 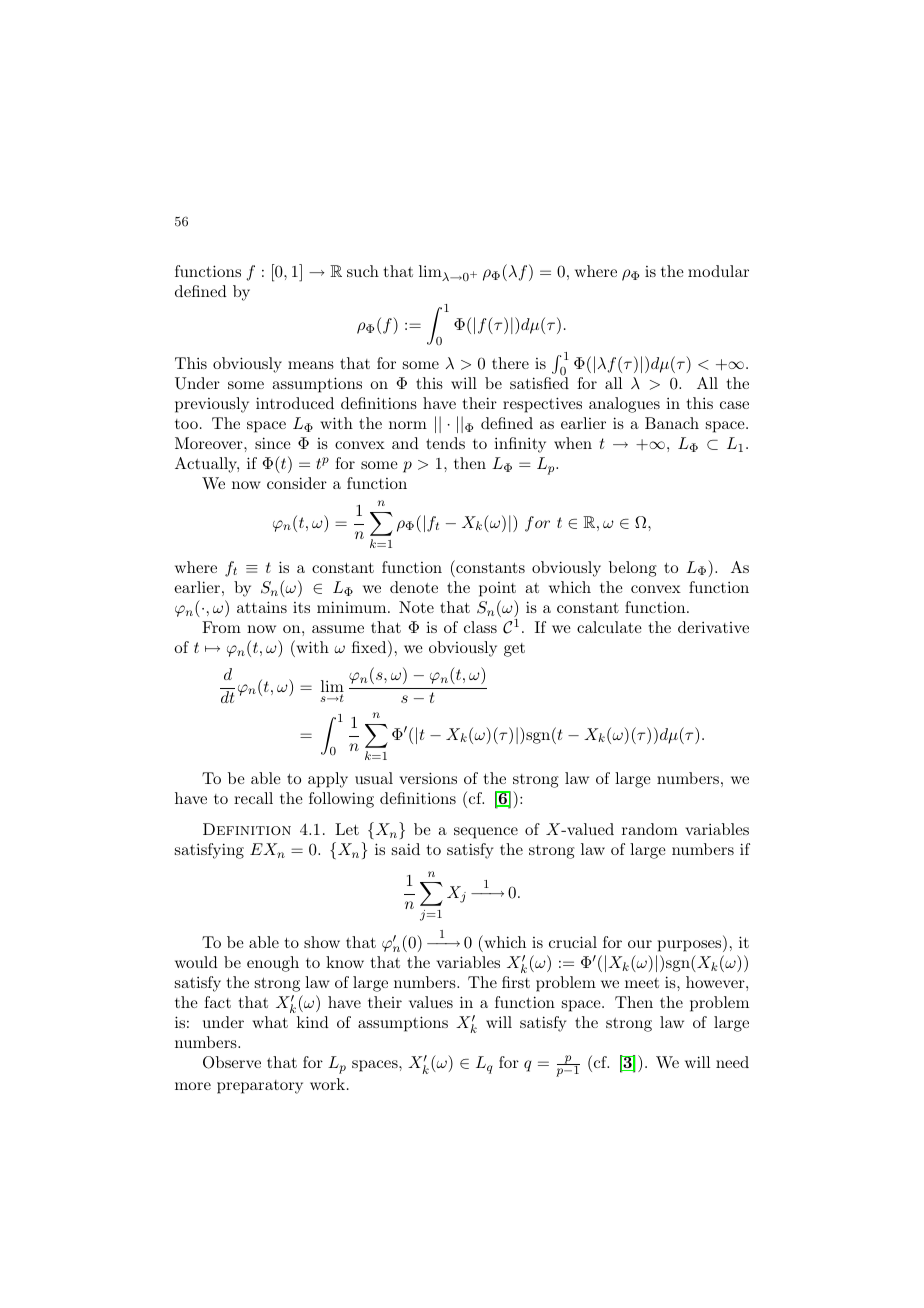 I want to click on point, so click(x=497, y=589).
